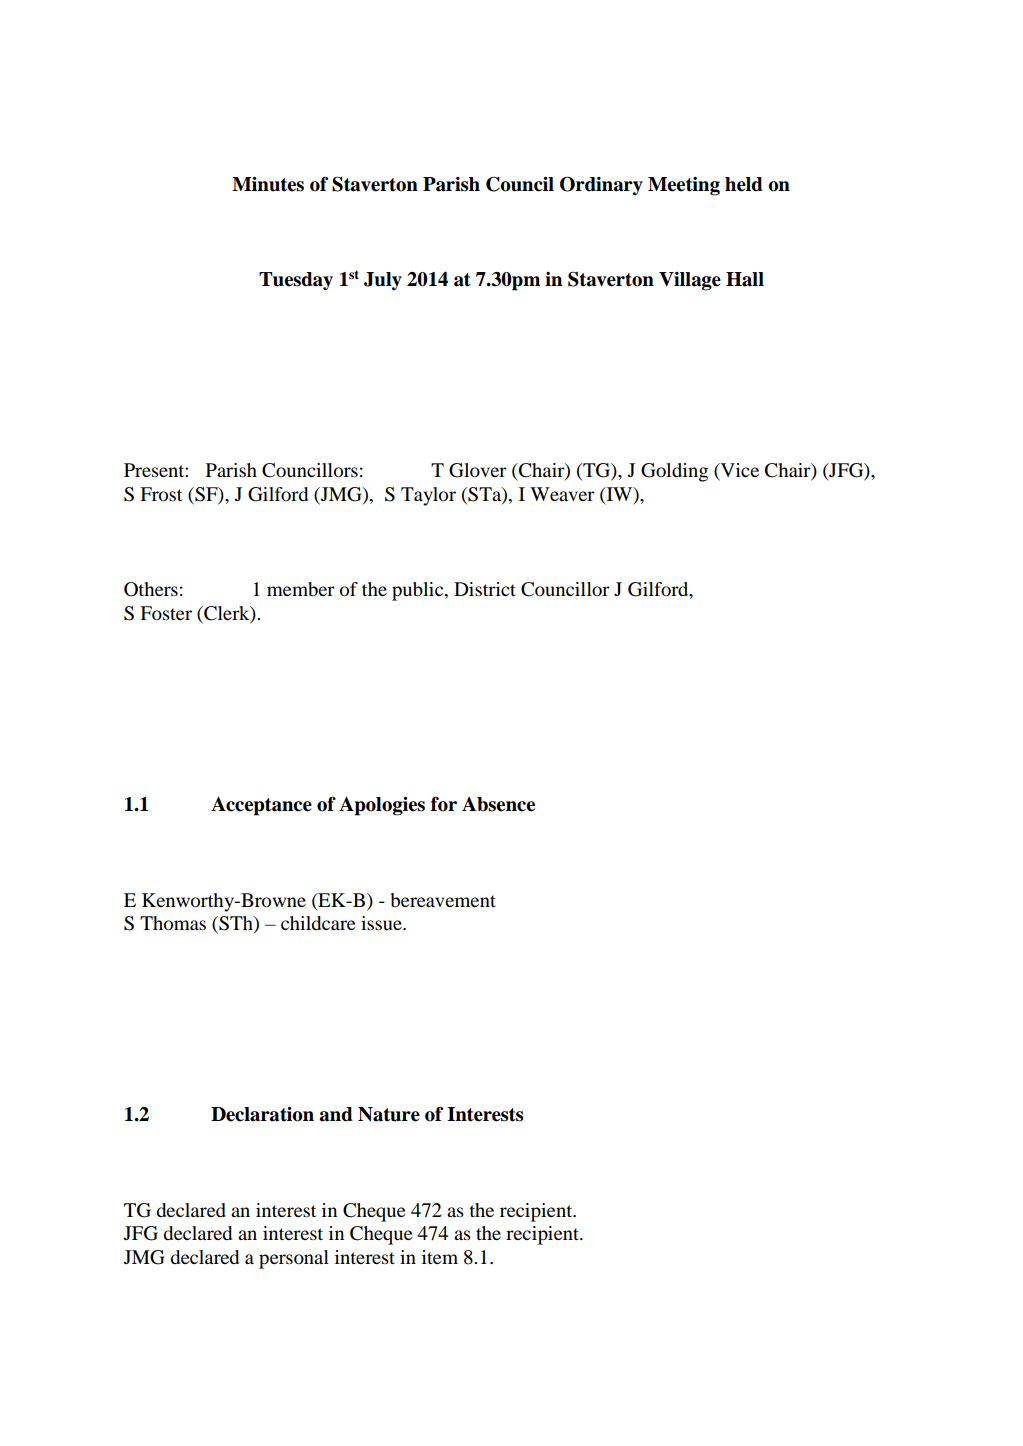 The width and height of the image is (1023, 1446). I want to click on July, so click(383, 281).
